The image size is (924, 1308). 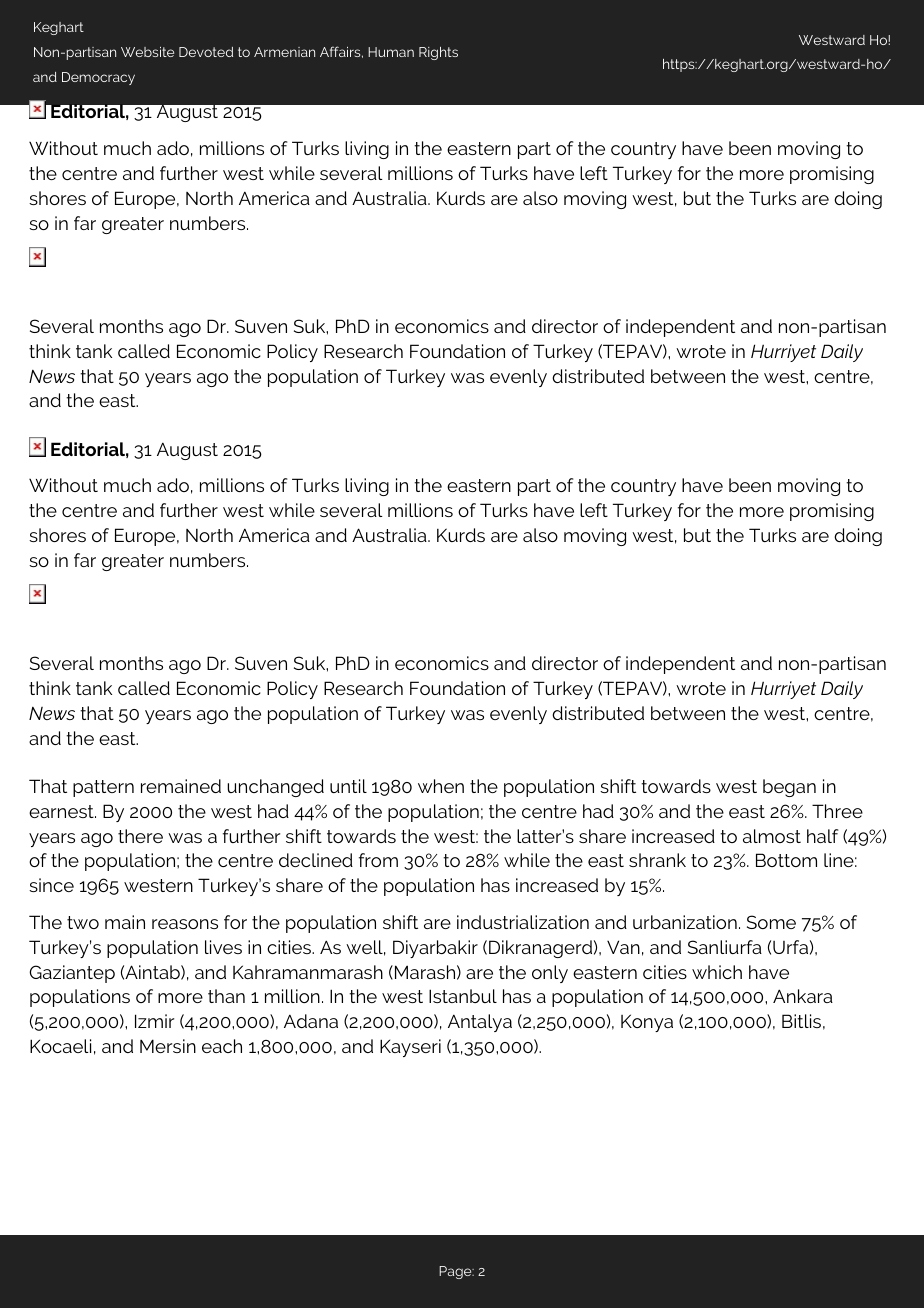 I want to click on Three, so click(x=837, y=811).
